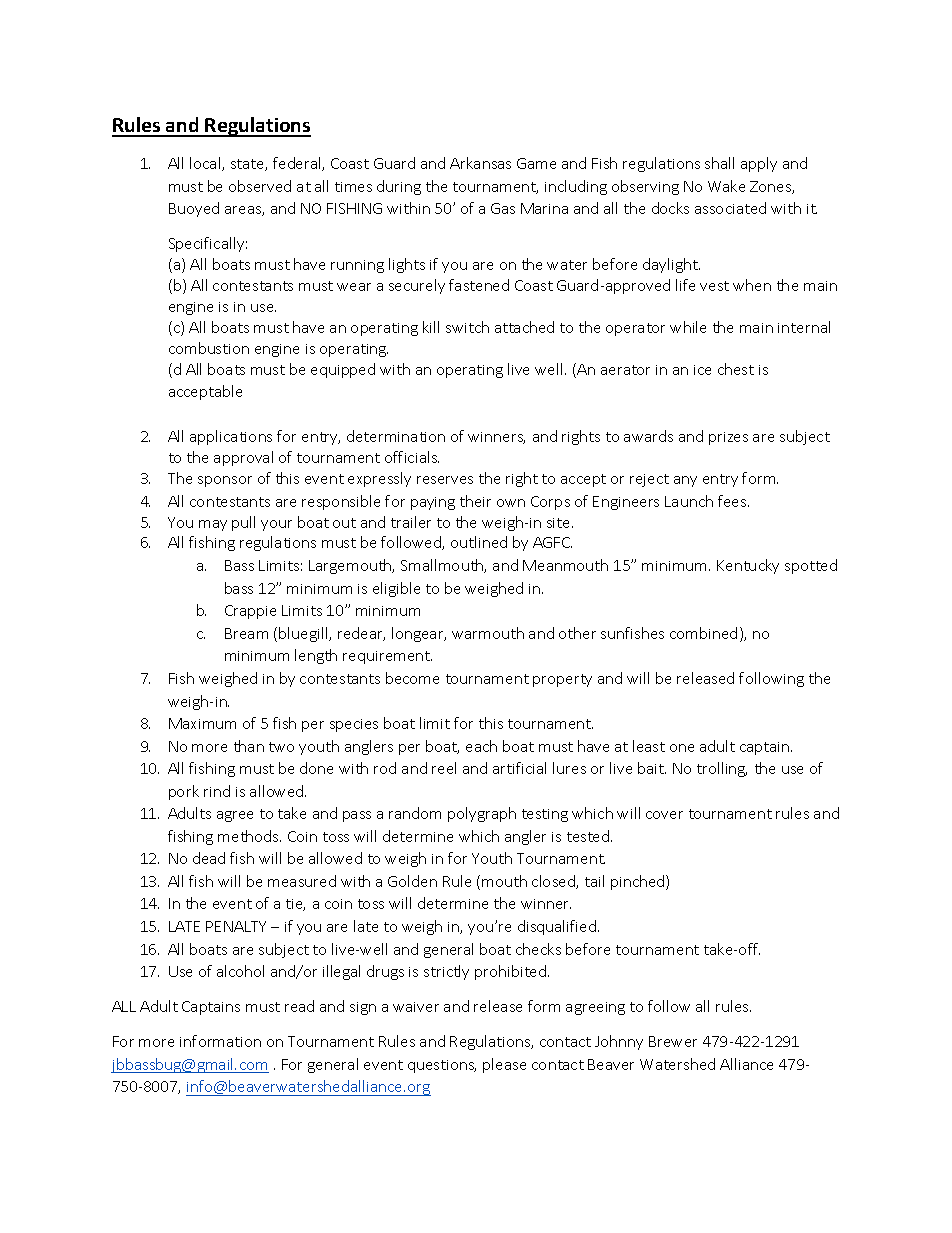  Describe the element at coordinates (481, 746) in the screenshot. I see `each` at that location.
